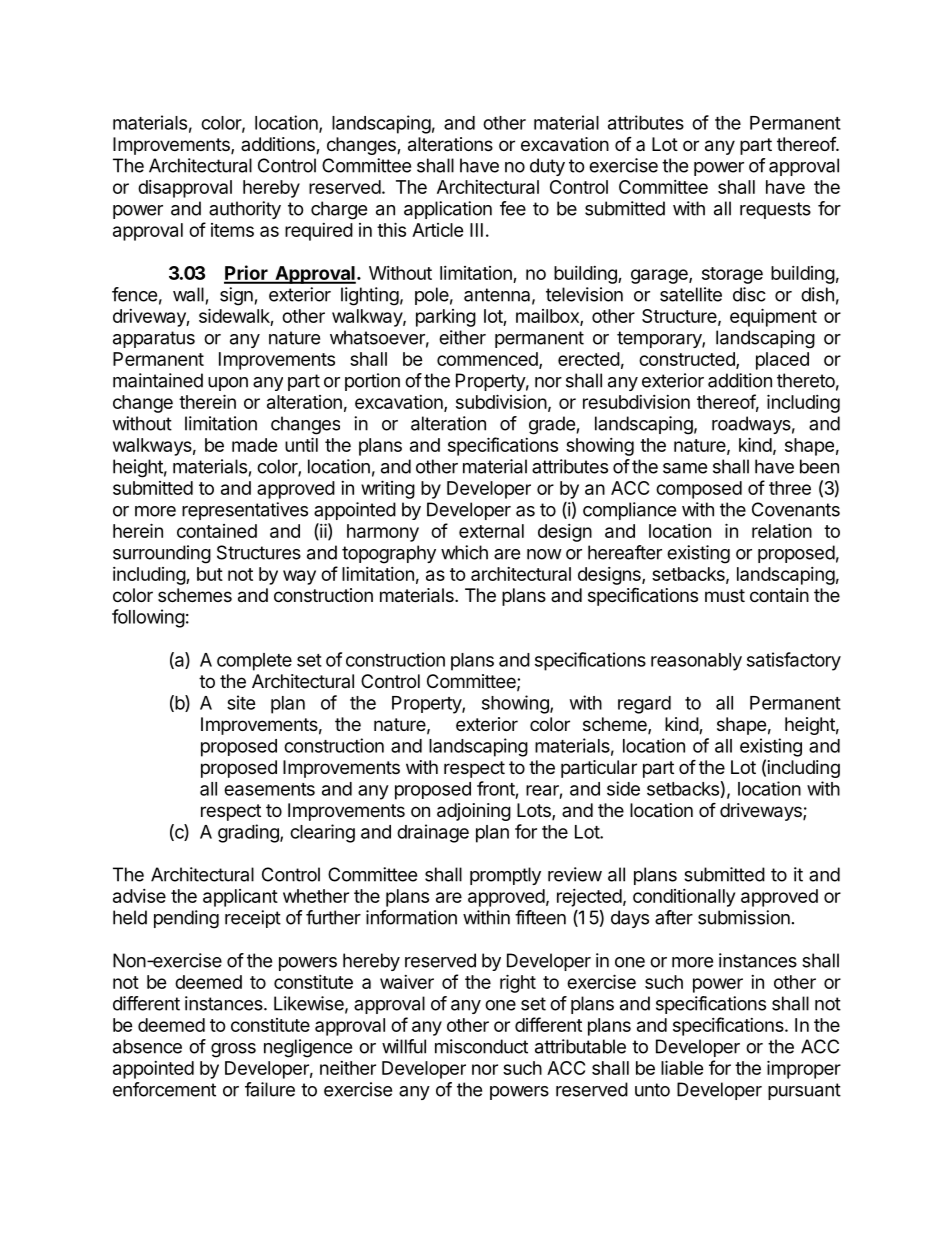  Describe the element at coordinates (491, 531) in the document. I see `external` at that location.
